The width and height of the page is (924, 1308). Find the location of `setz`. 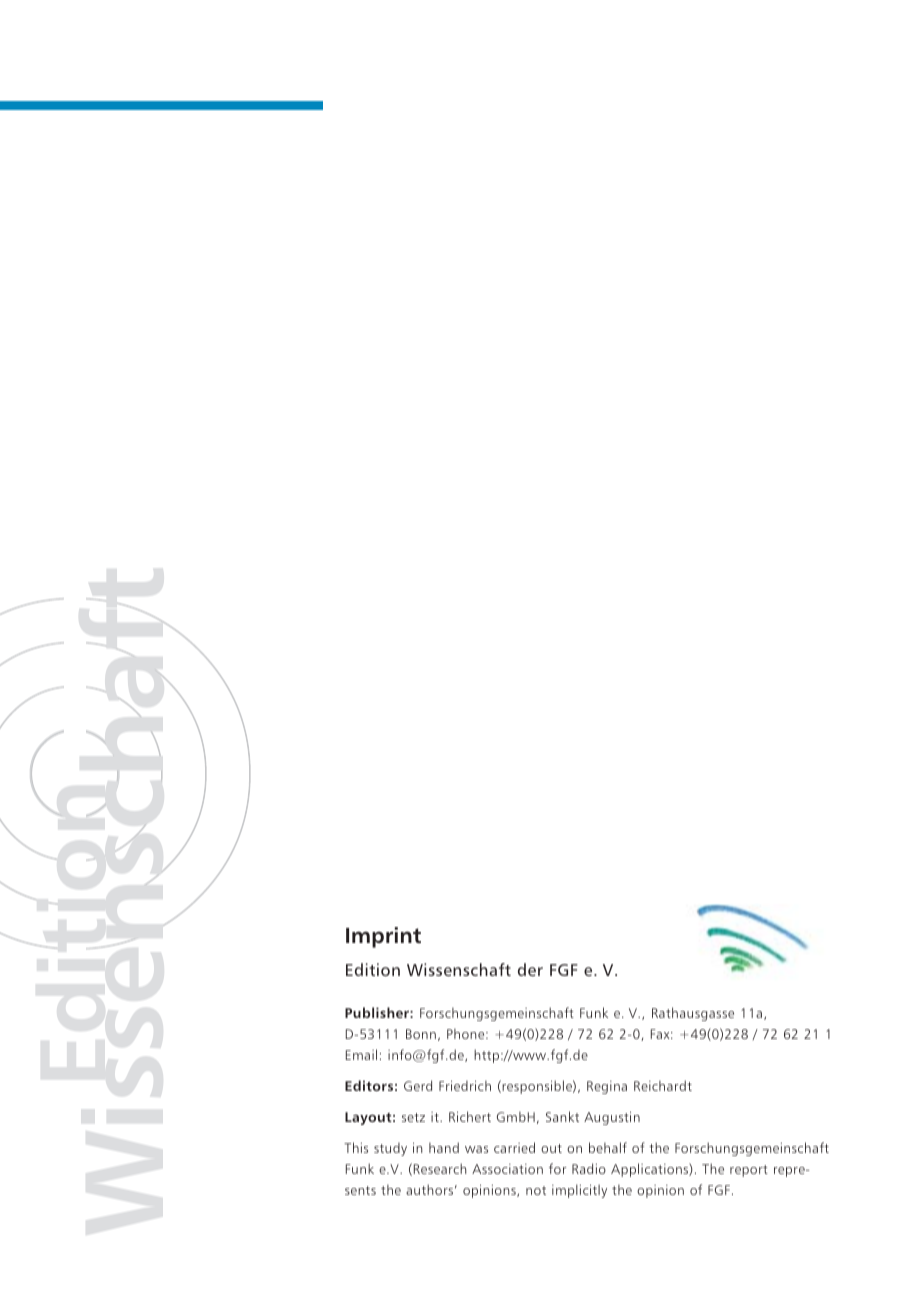

setz is located at coordinates (413, 1117).
